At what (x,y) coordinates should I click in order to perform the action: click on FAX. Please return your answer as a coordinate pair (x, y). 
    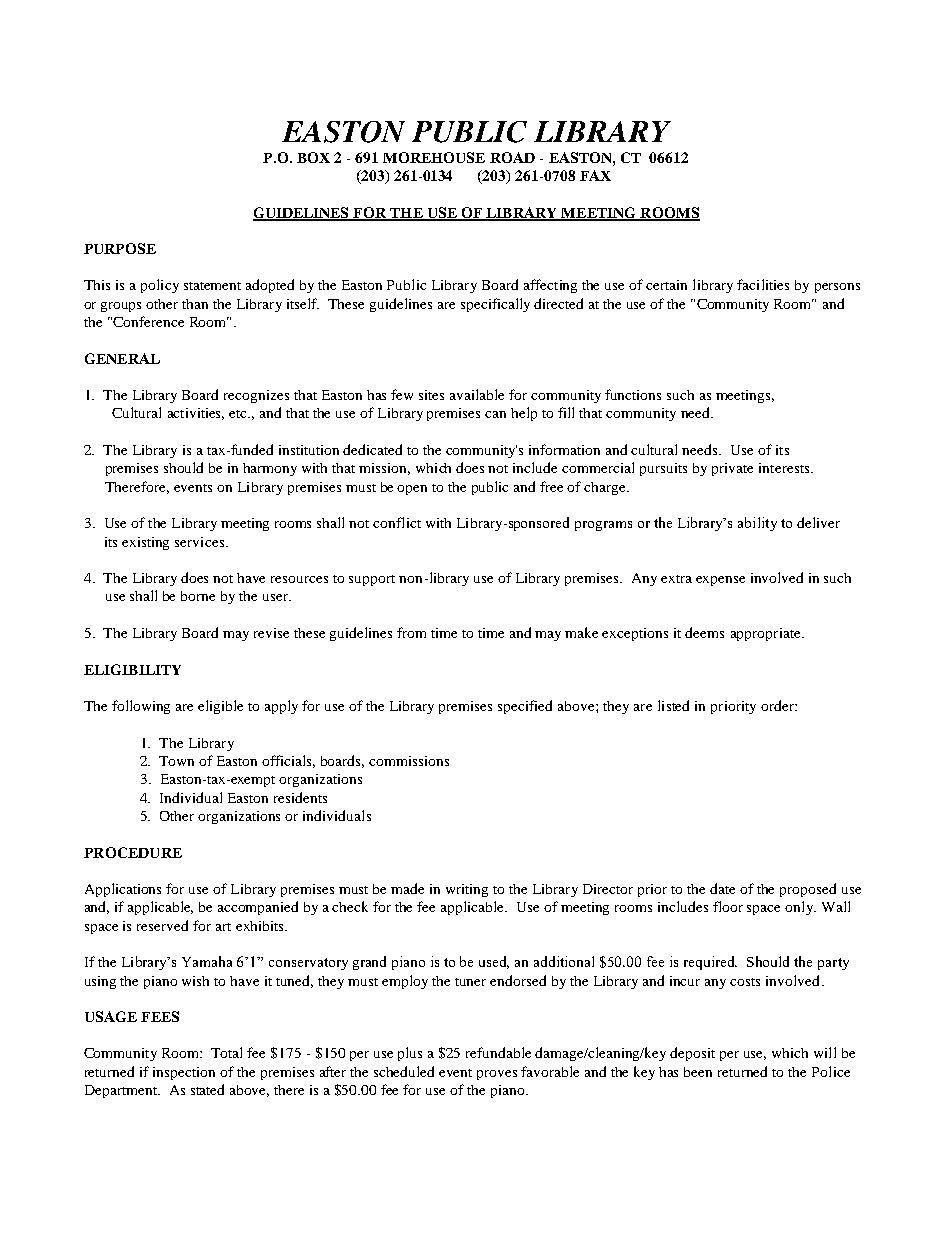
    Looking at the image, I should click on (595, 175).
